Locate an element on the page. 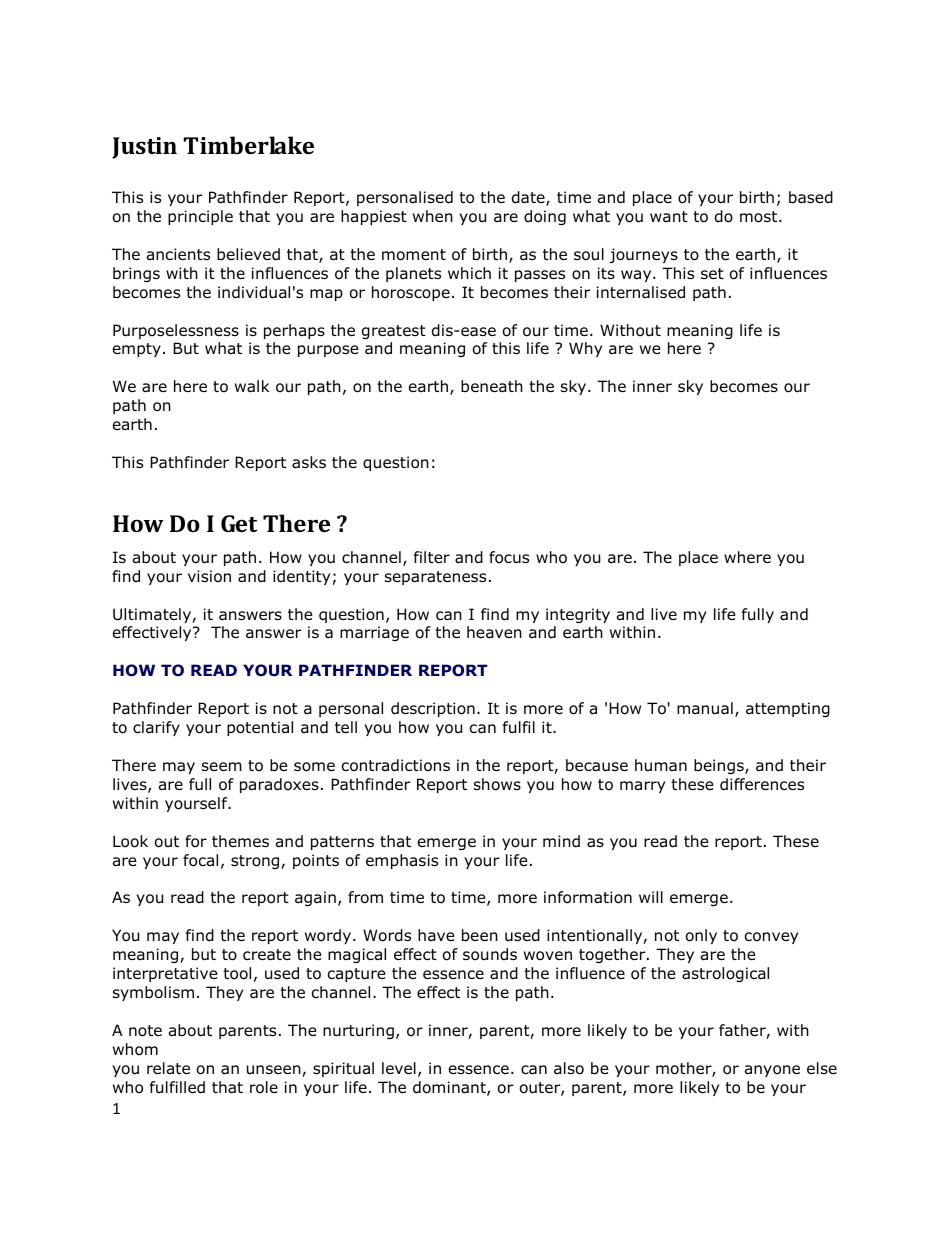 This image has width=952, height=1233. walk is located at coordinates (252, 386).
